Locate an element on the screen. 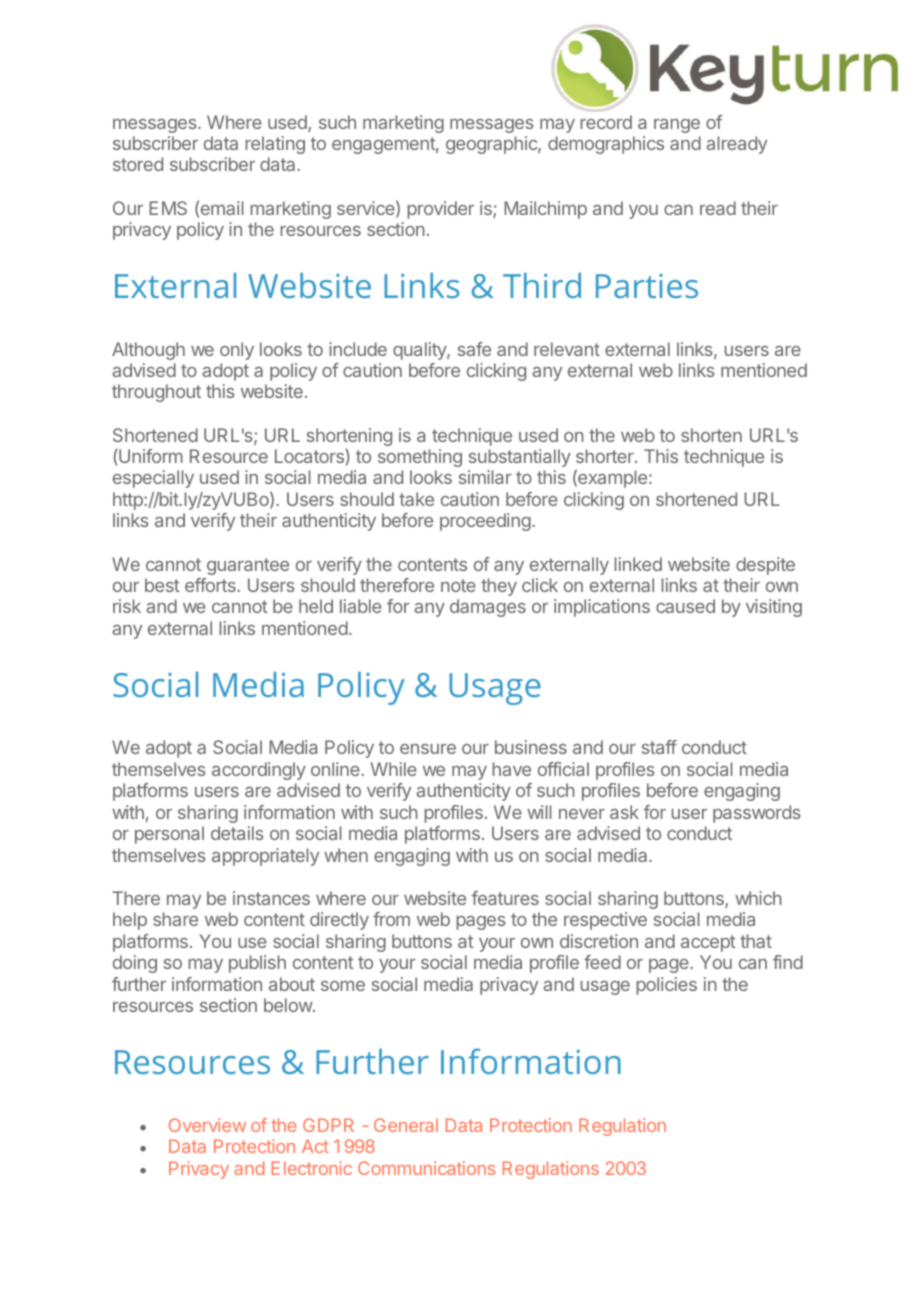  shorter is located at coordinates (606, 456).
